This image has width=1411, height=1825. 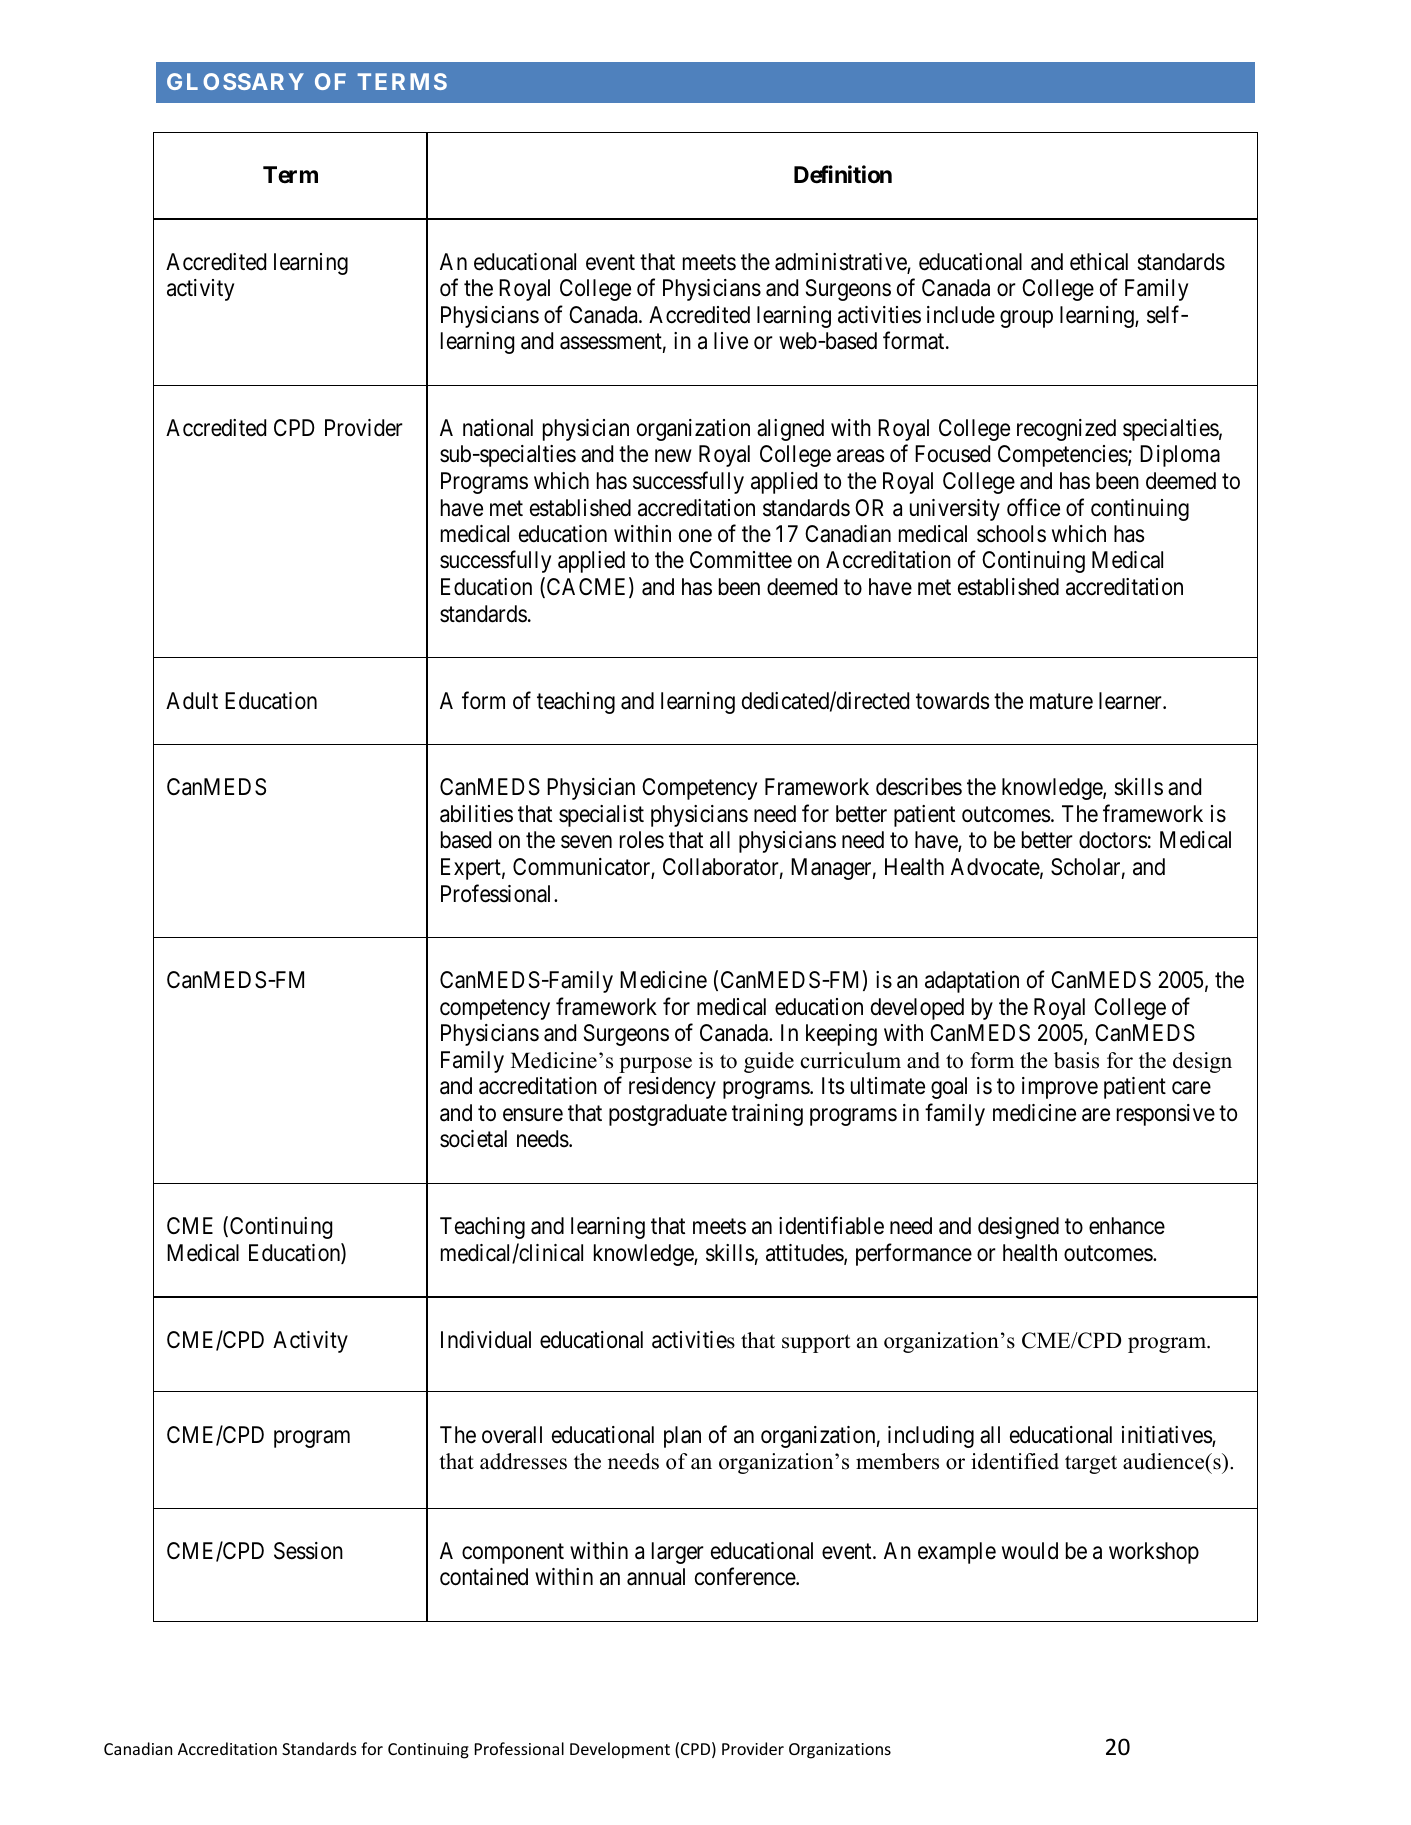 I want to click on ethical, so click(x=1099, y=262).
